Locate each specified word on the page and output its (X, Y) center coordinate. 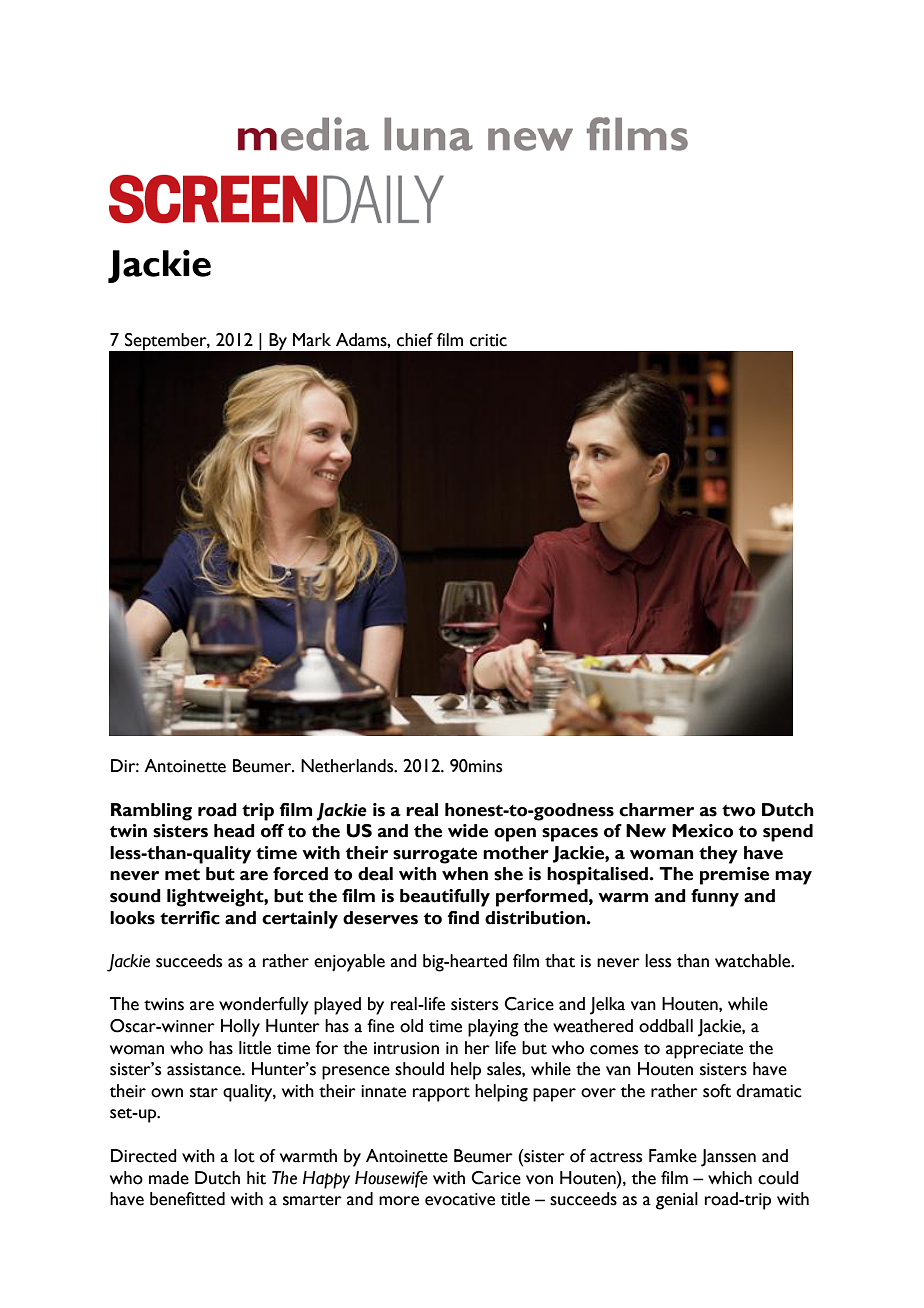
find (463, 918)
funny (715, 898)
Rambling (151, 812)
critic (488, 340)
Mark (312, 340)
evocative (460, 1199)
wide (468, 831)
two (738, 811)
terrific (190, 918)
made (169, 1178)
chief (415, 340)
